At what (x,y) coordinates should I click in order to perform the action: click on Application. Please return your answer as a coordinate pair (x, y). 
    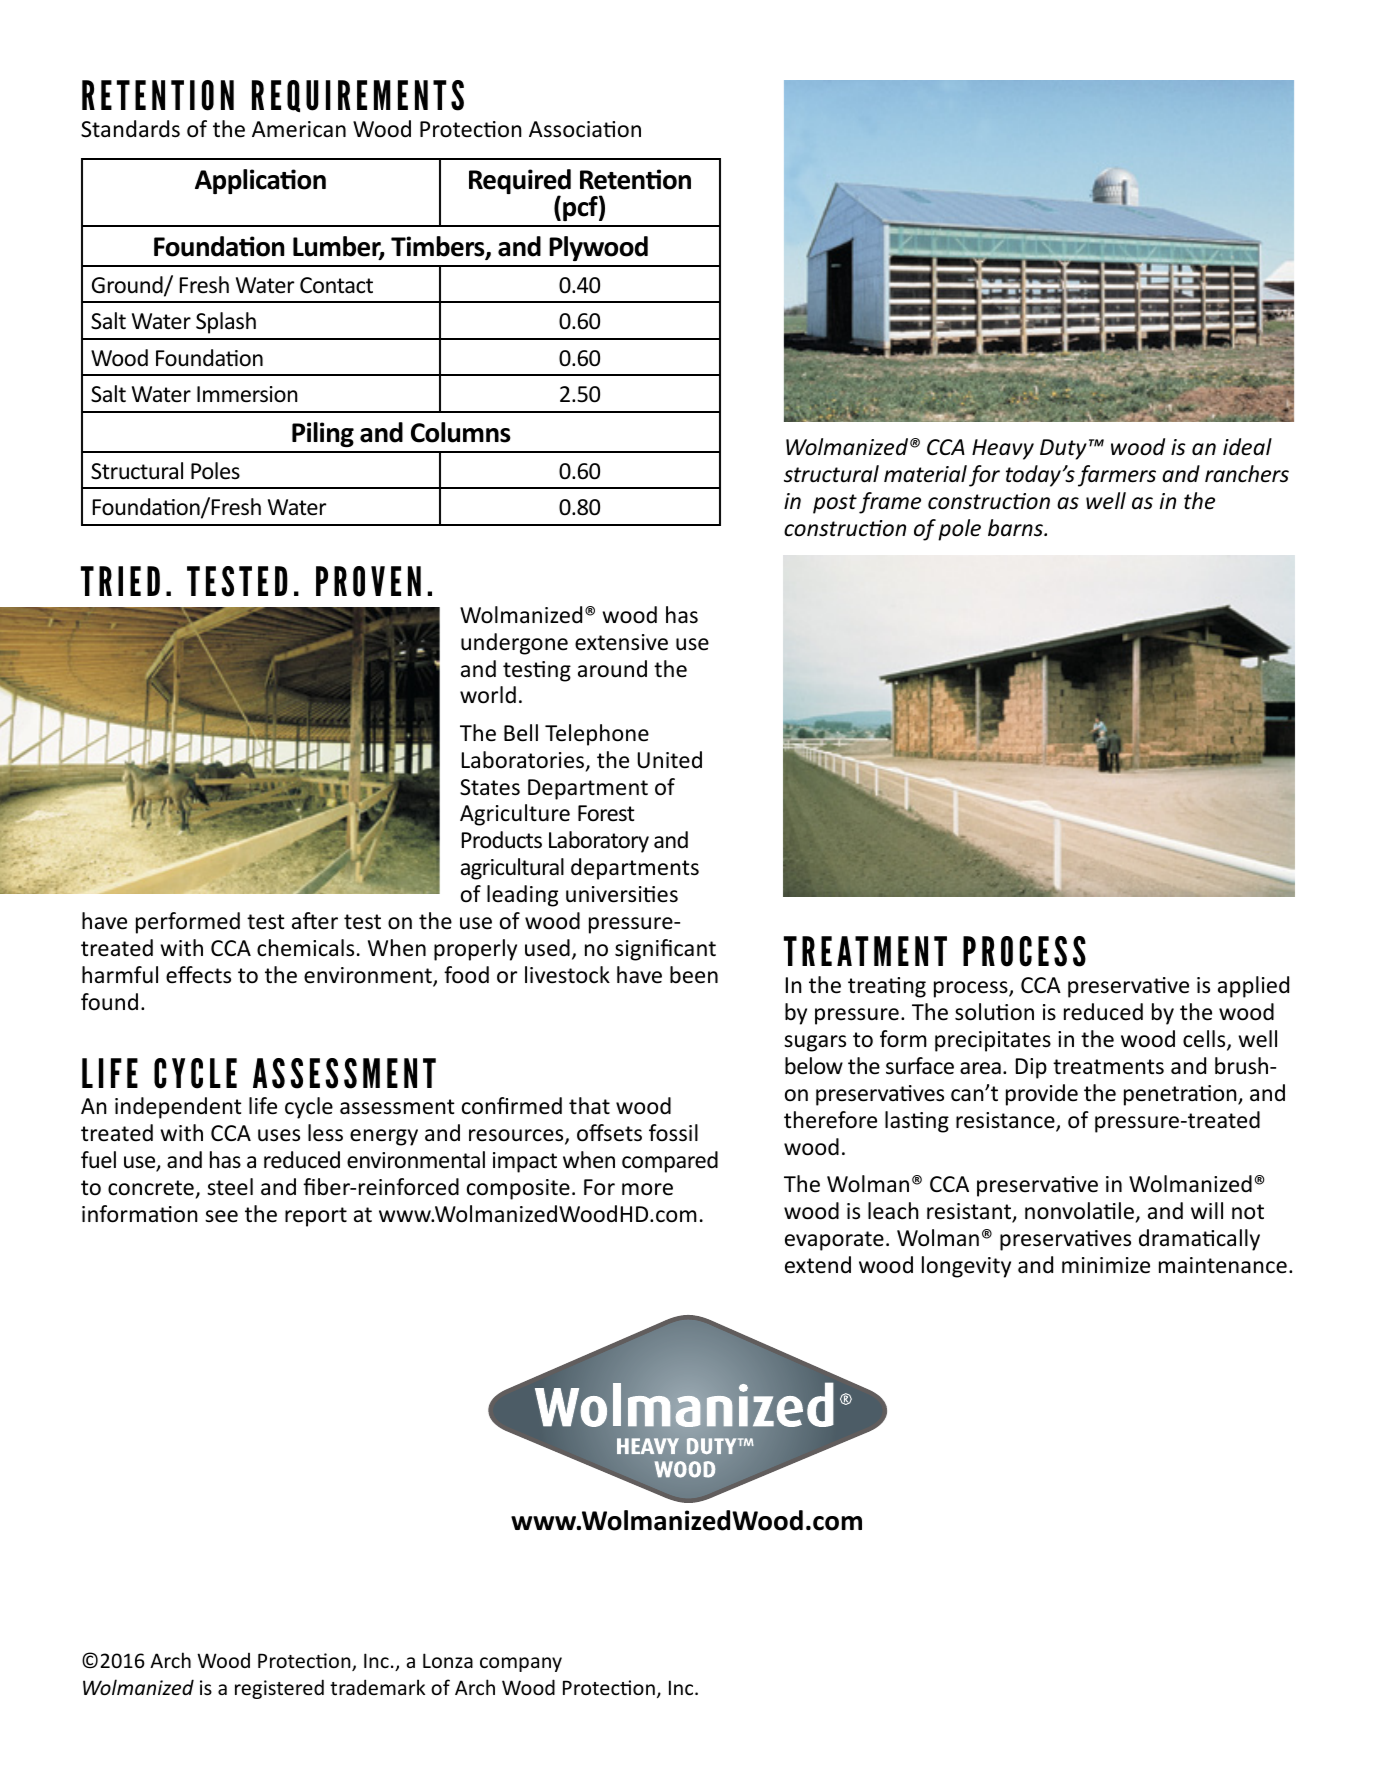
    Looking at the image, I should click on (260, 181).
